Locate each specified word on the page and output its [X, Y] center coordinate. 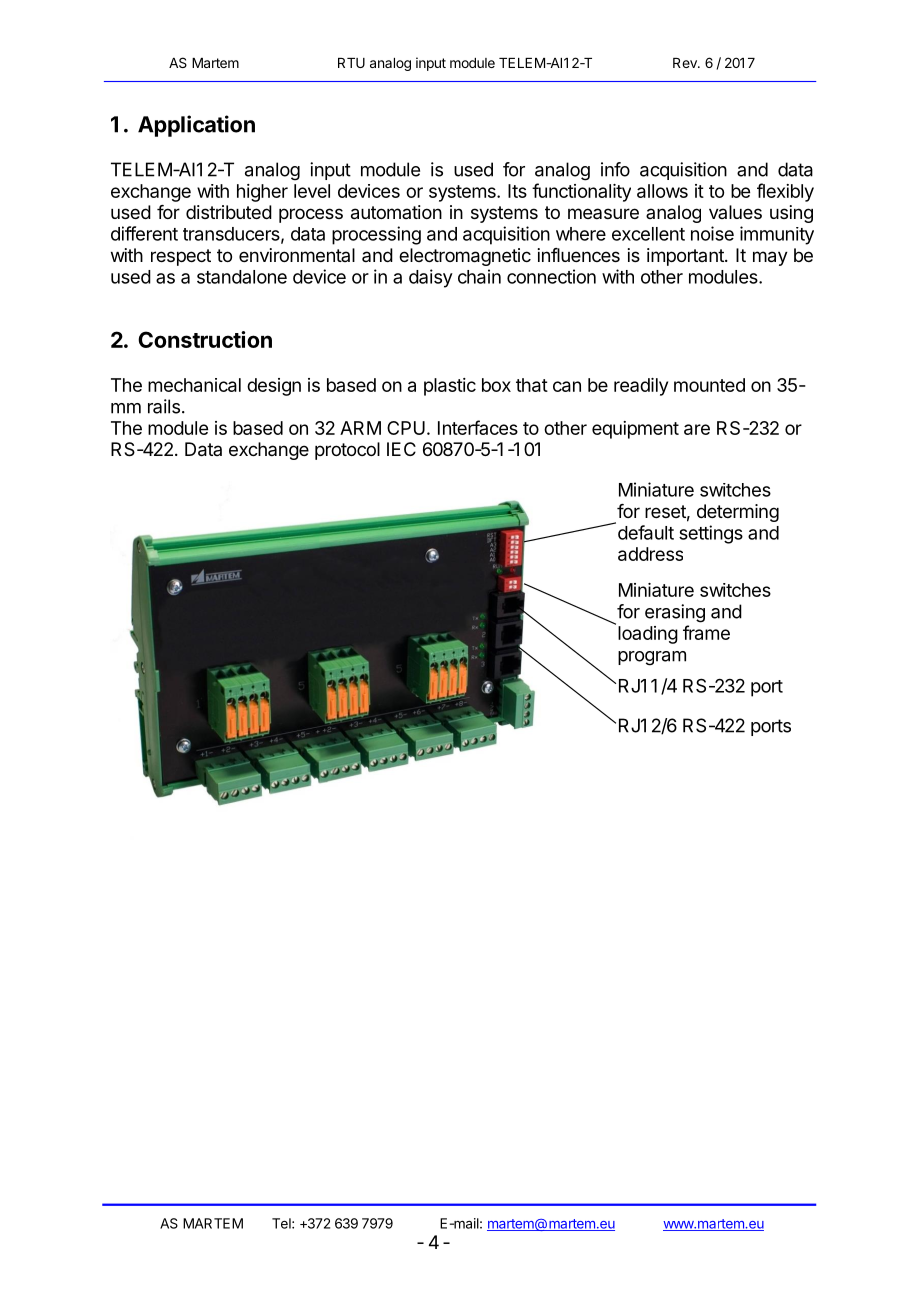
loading [648, 635]
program [652, 658]
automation [396, 212]
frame [706, 632]
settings [711, 534]
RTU [351, 63]
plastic [450, 387]
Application [196, 126]
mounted [709, 385]
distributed [229, 212]
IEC [401, 449]
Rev [686, 63]
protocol [347, 451]
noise [712, 233]
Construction [205, 339]
